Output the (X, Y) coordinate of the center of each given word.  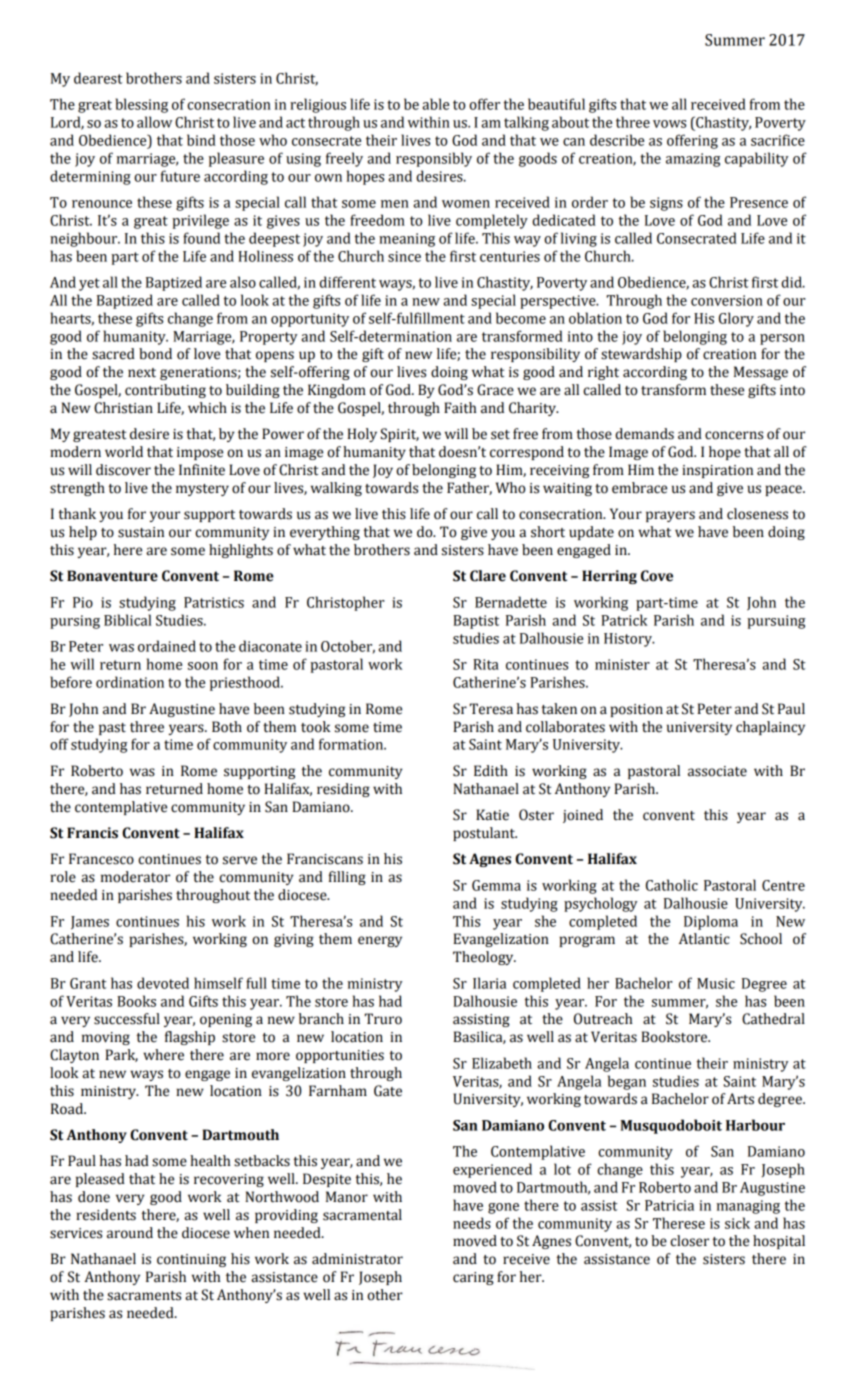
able (435, 104)
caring (473, 1278)
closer (689, 1241)
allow (154, 122)
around (130, 1233)
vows (669, 124)
